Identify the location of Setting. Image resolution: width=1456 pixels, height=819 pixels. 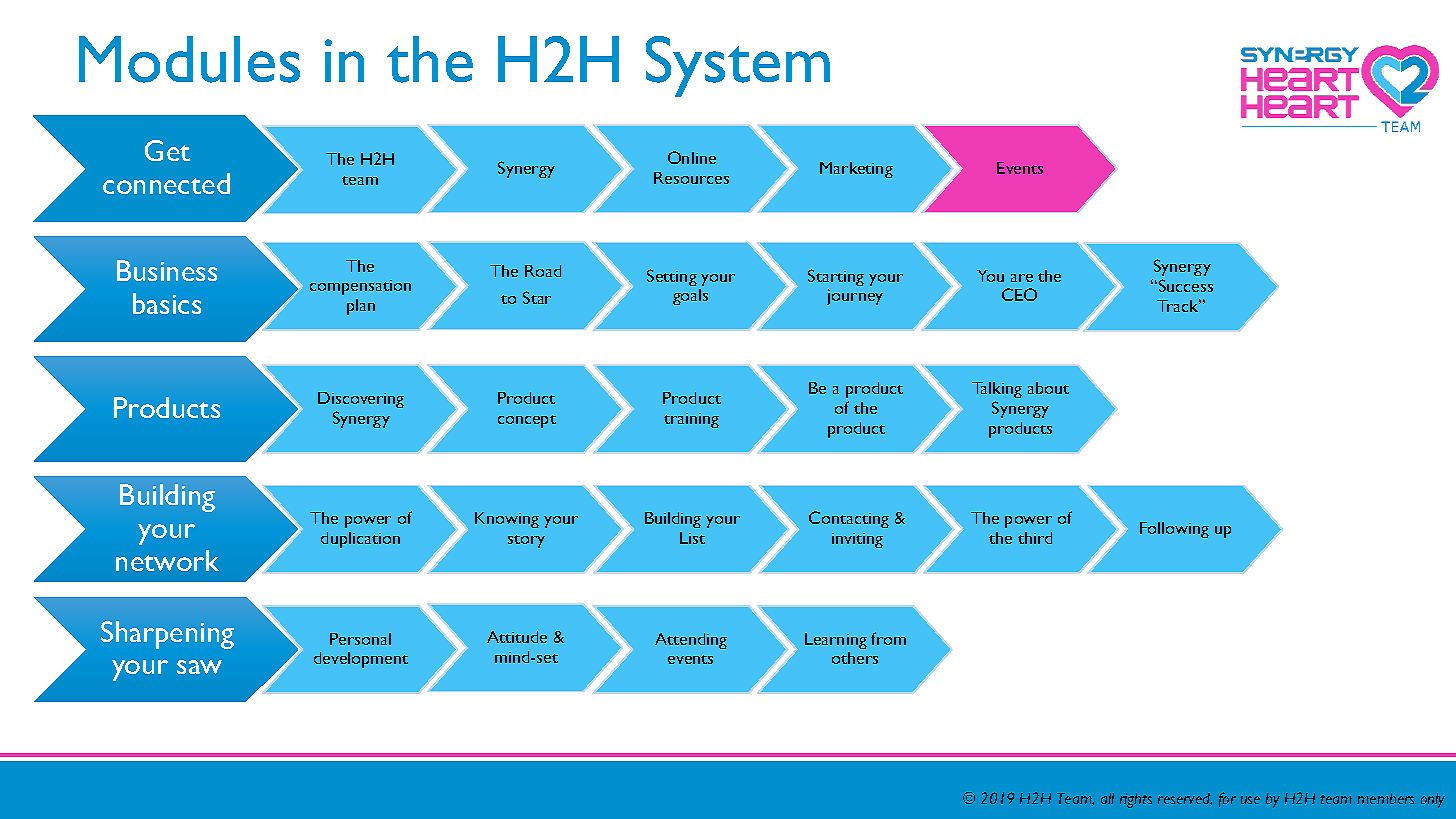
(672, 277).
